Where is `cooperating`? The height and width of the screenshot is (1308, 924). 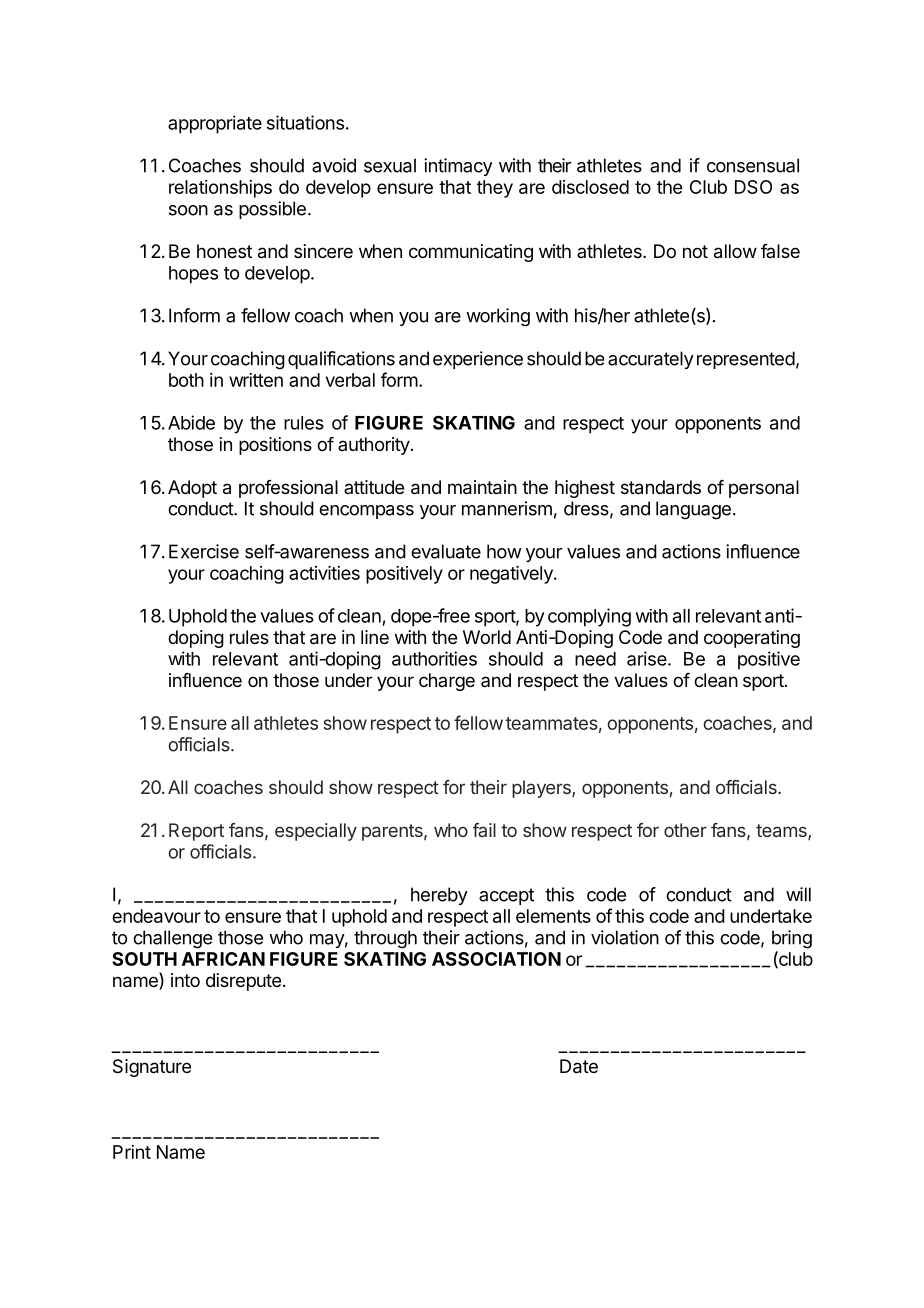 cooperating is located at coordinates (752, 639).
